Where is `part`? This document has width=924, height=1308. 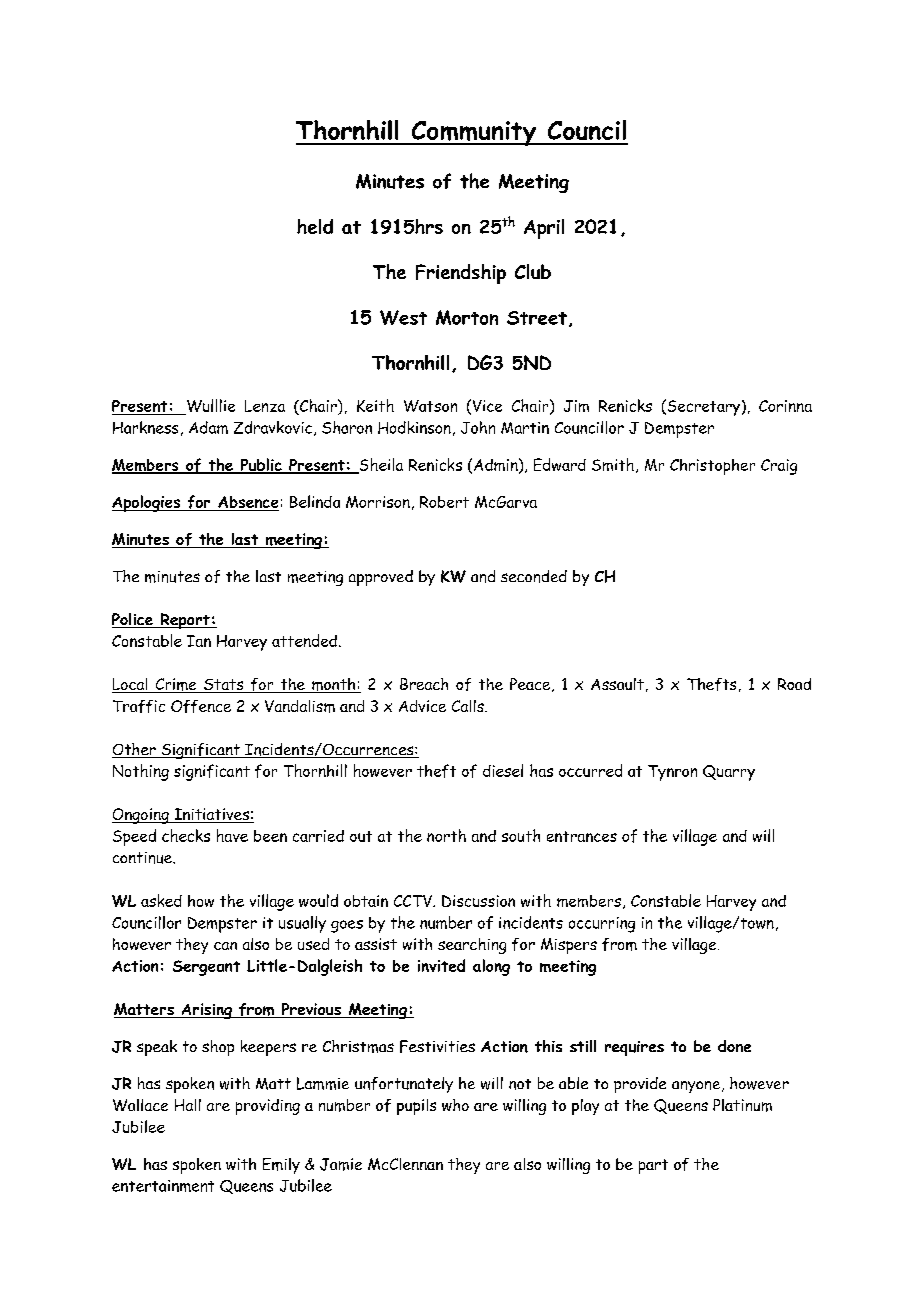 part is located at coordinates (653, 1166).
